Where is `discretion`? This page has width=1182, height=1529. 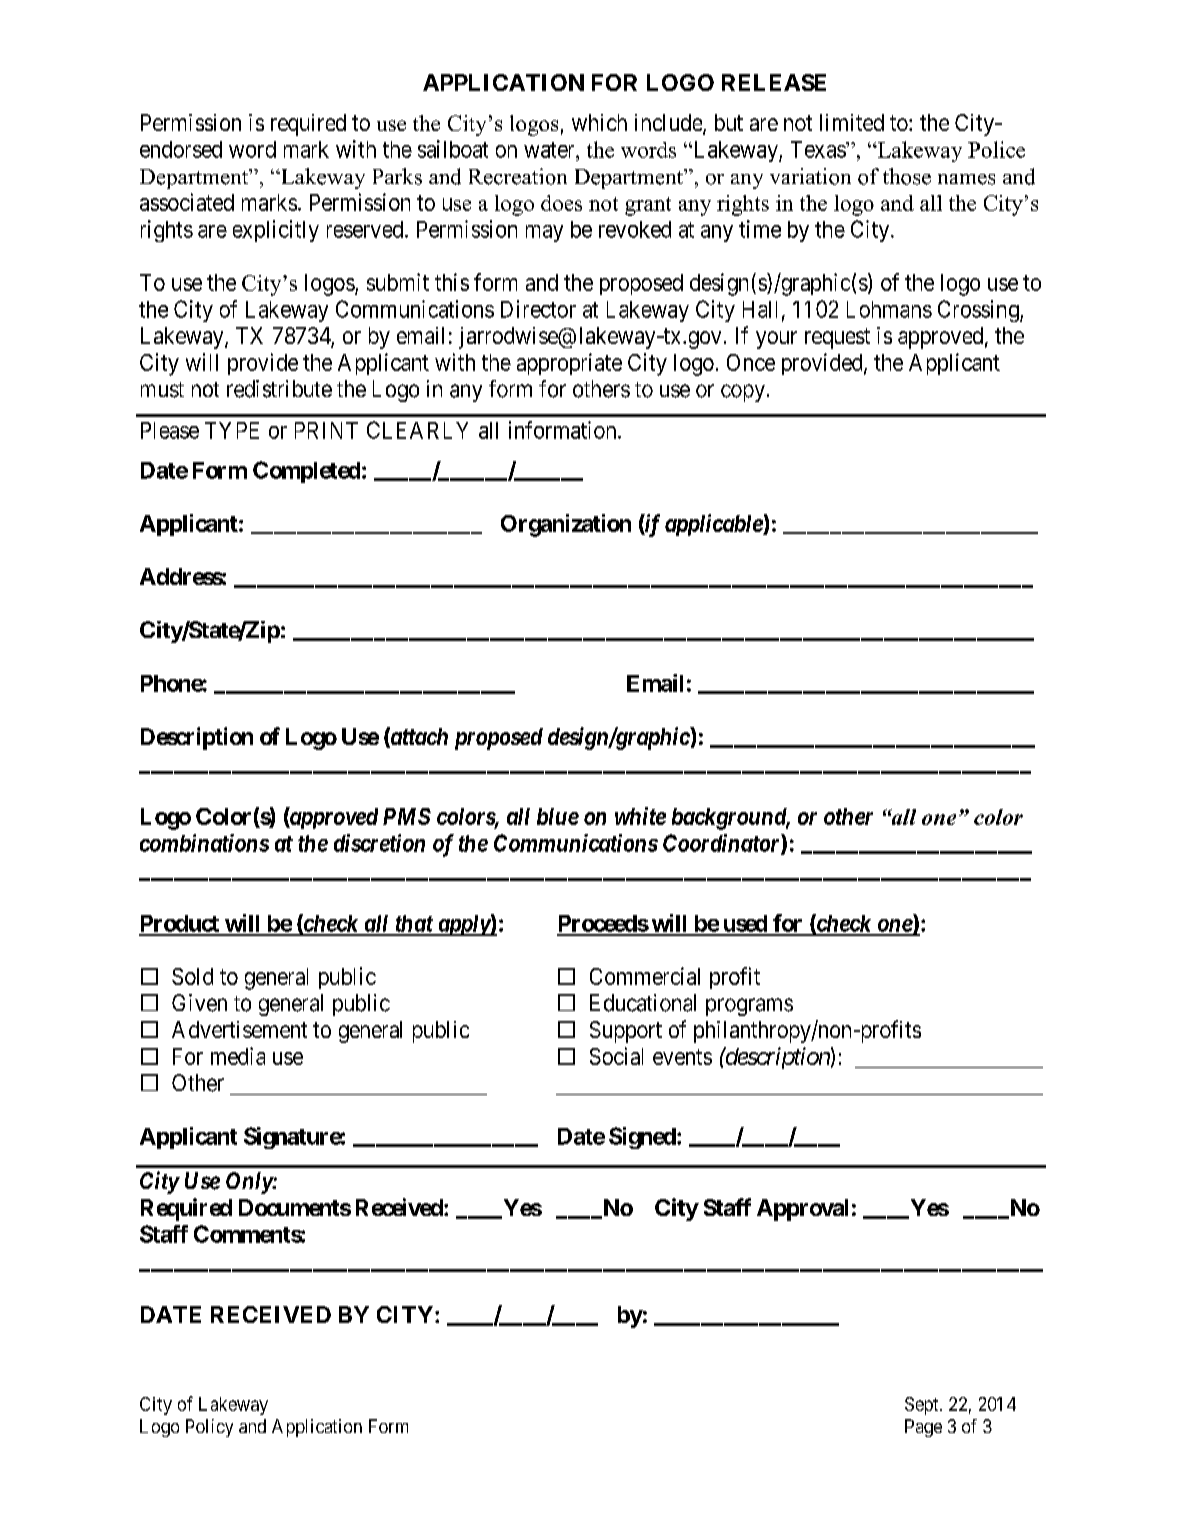 discretion is located at coordinates (379, 843).
